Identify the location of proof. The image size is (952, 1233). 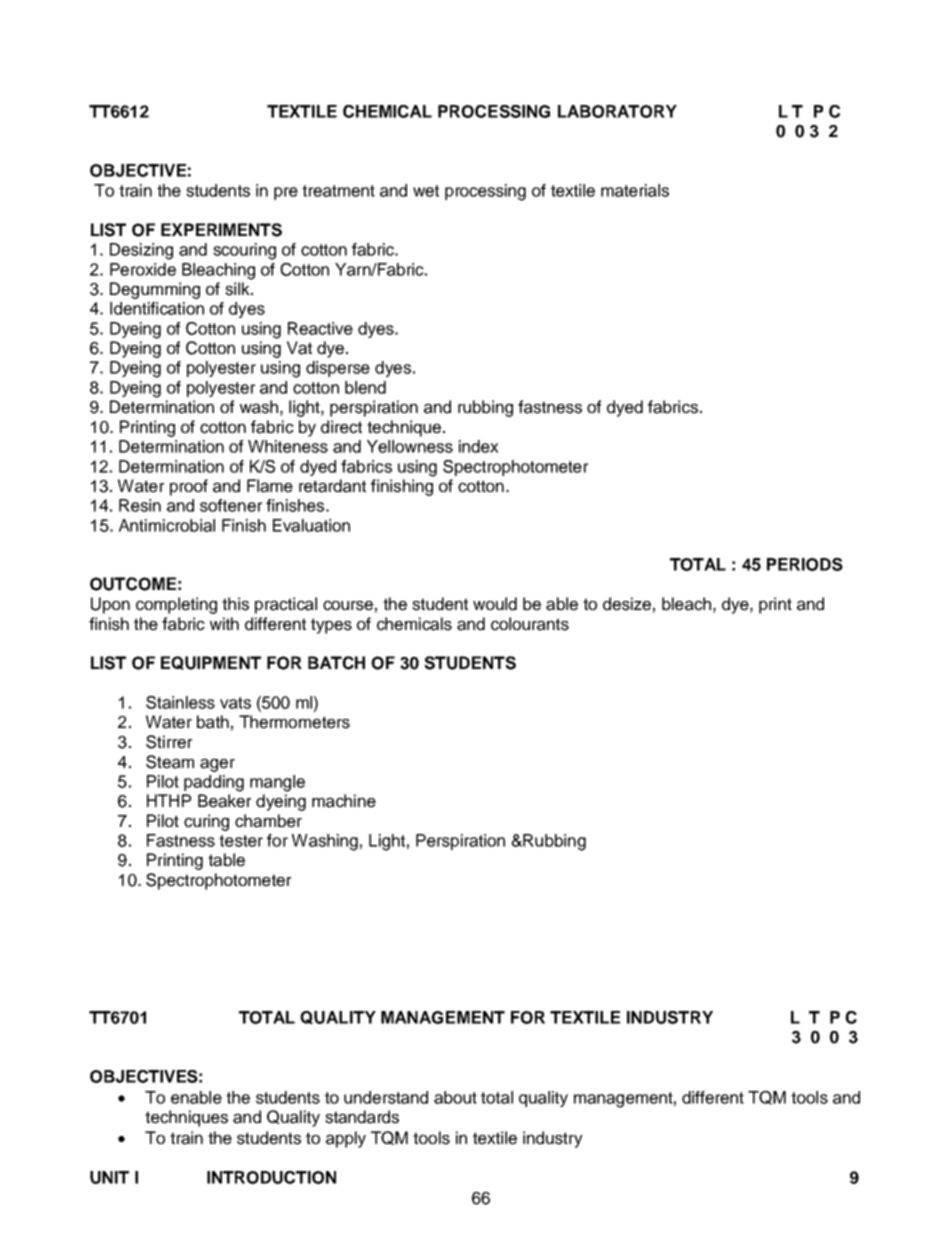
(189, 487).
